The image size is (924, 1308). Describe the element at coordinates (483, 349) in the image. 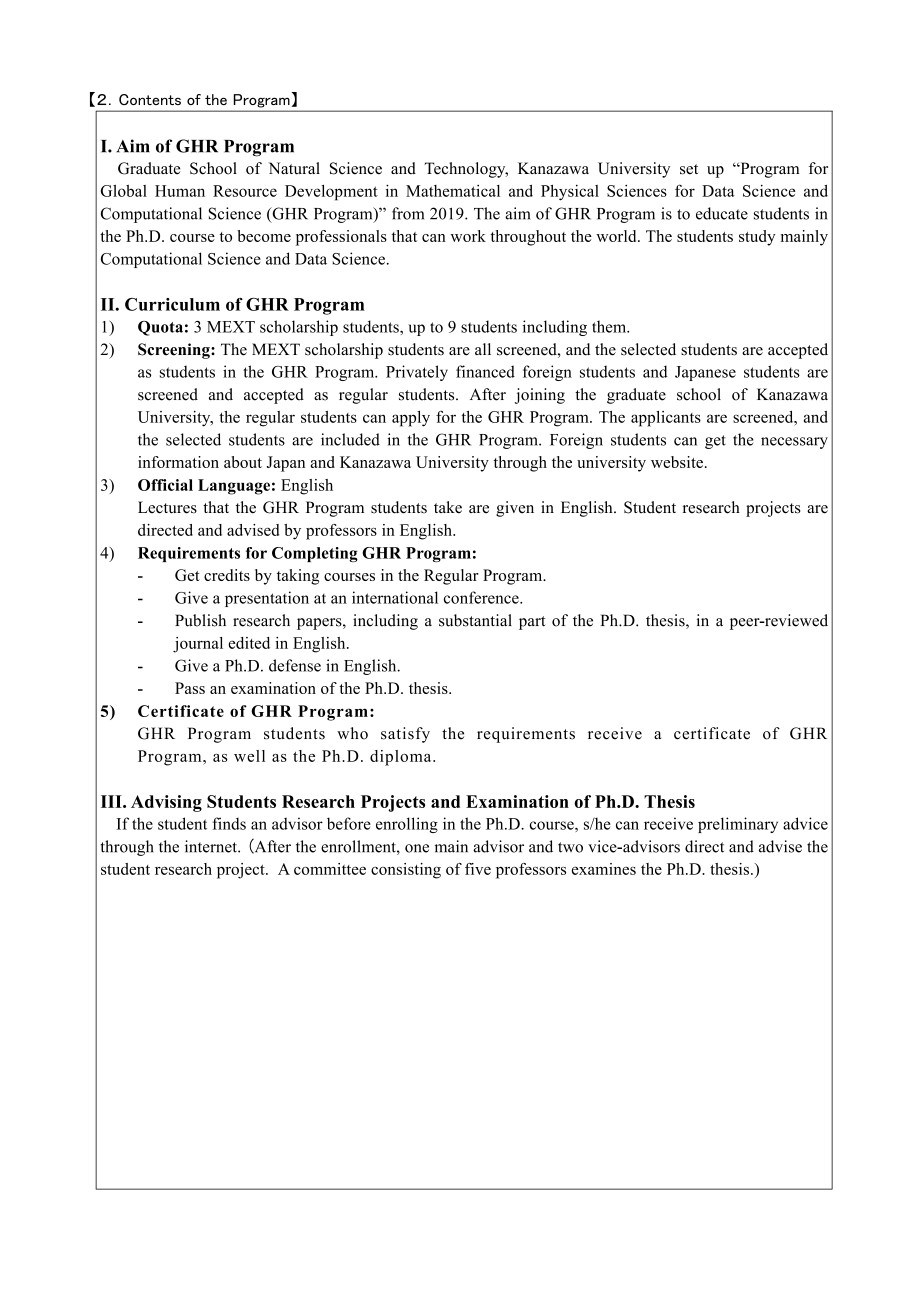

I see `all` at that location.
